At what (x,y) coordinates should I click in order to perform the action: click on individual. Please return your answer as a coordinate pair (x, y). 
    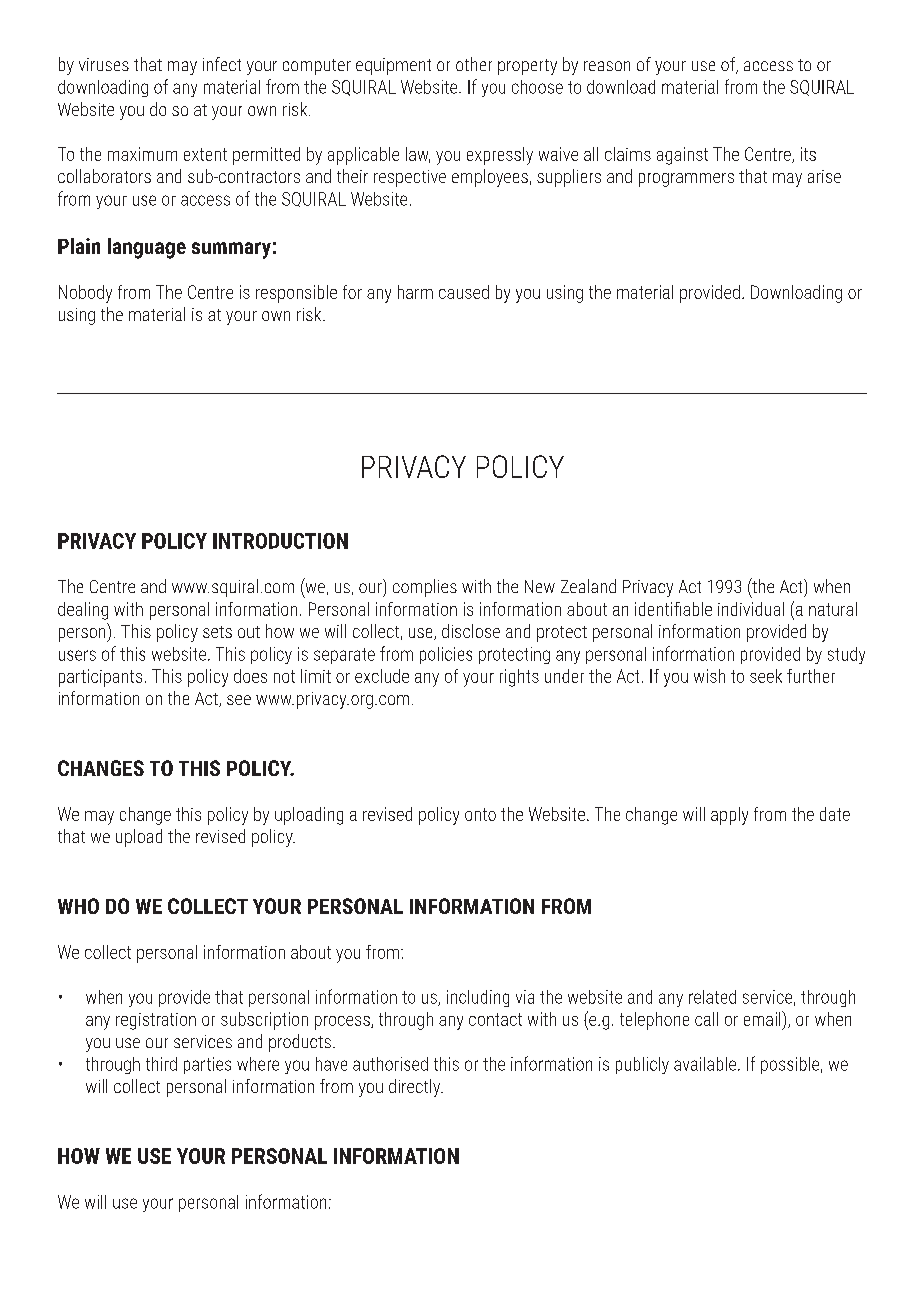
    Looking at the image, I should click on (751, 609).
